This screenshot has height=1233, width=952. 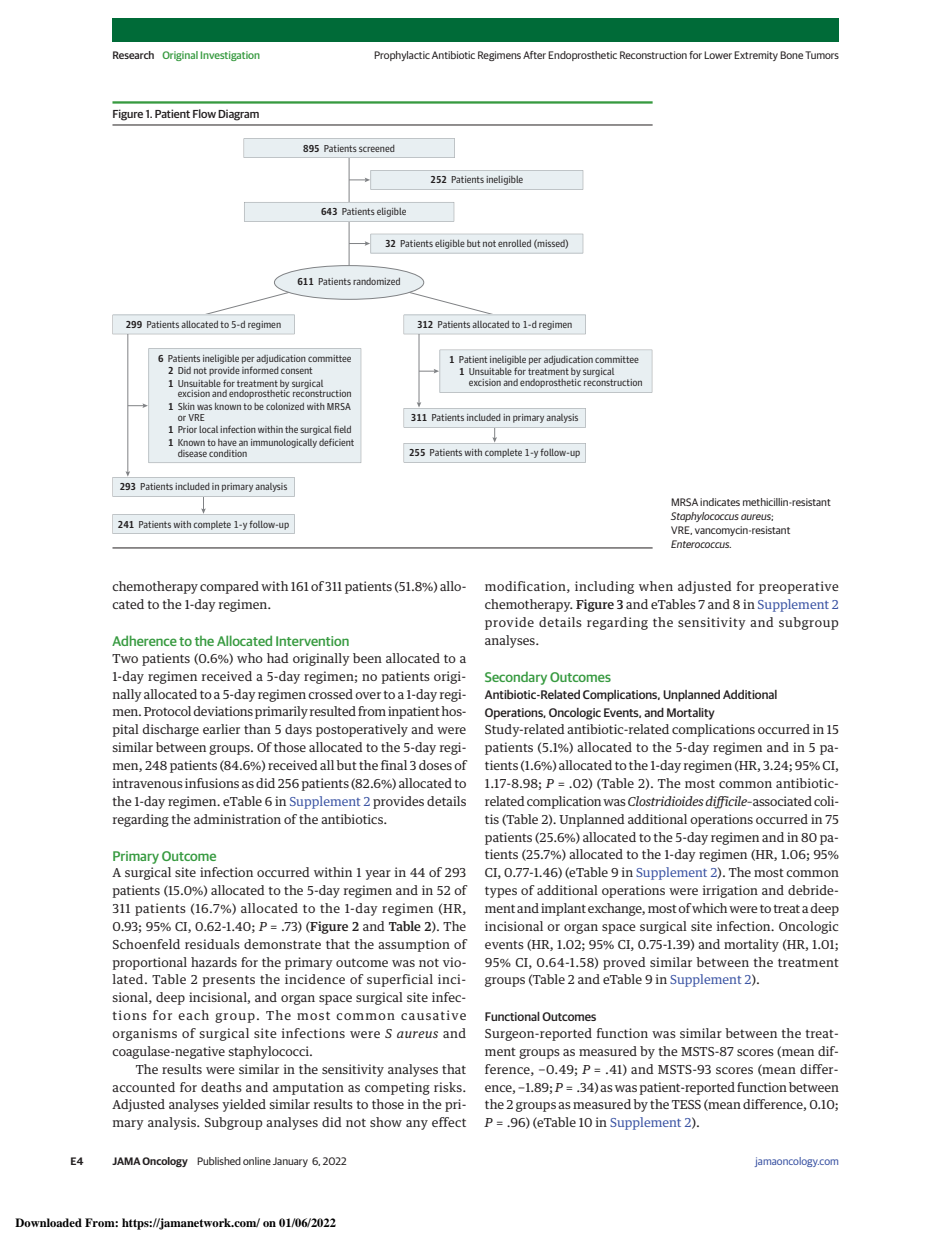 What do you see at coordinates (229, 587) in the screenshot?
I see `compared` at bounding box center [229, 587].
